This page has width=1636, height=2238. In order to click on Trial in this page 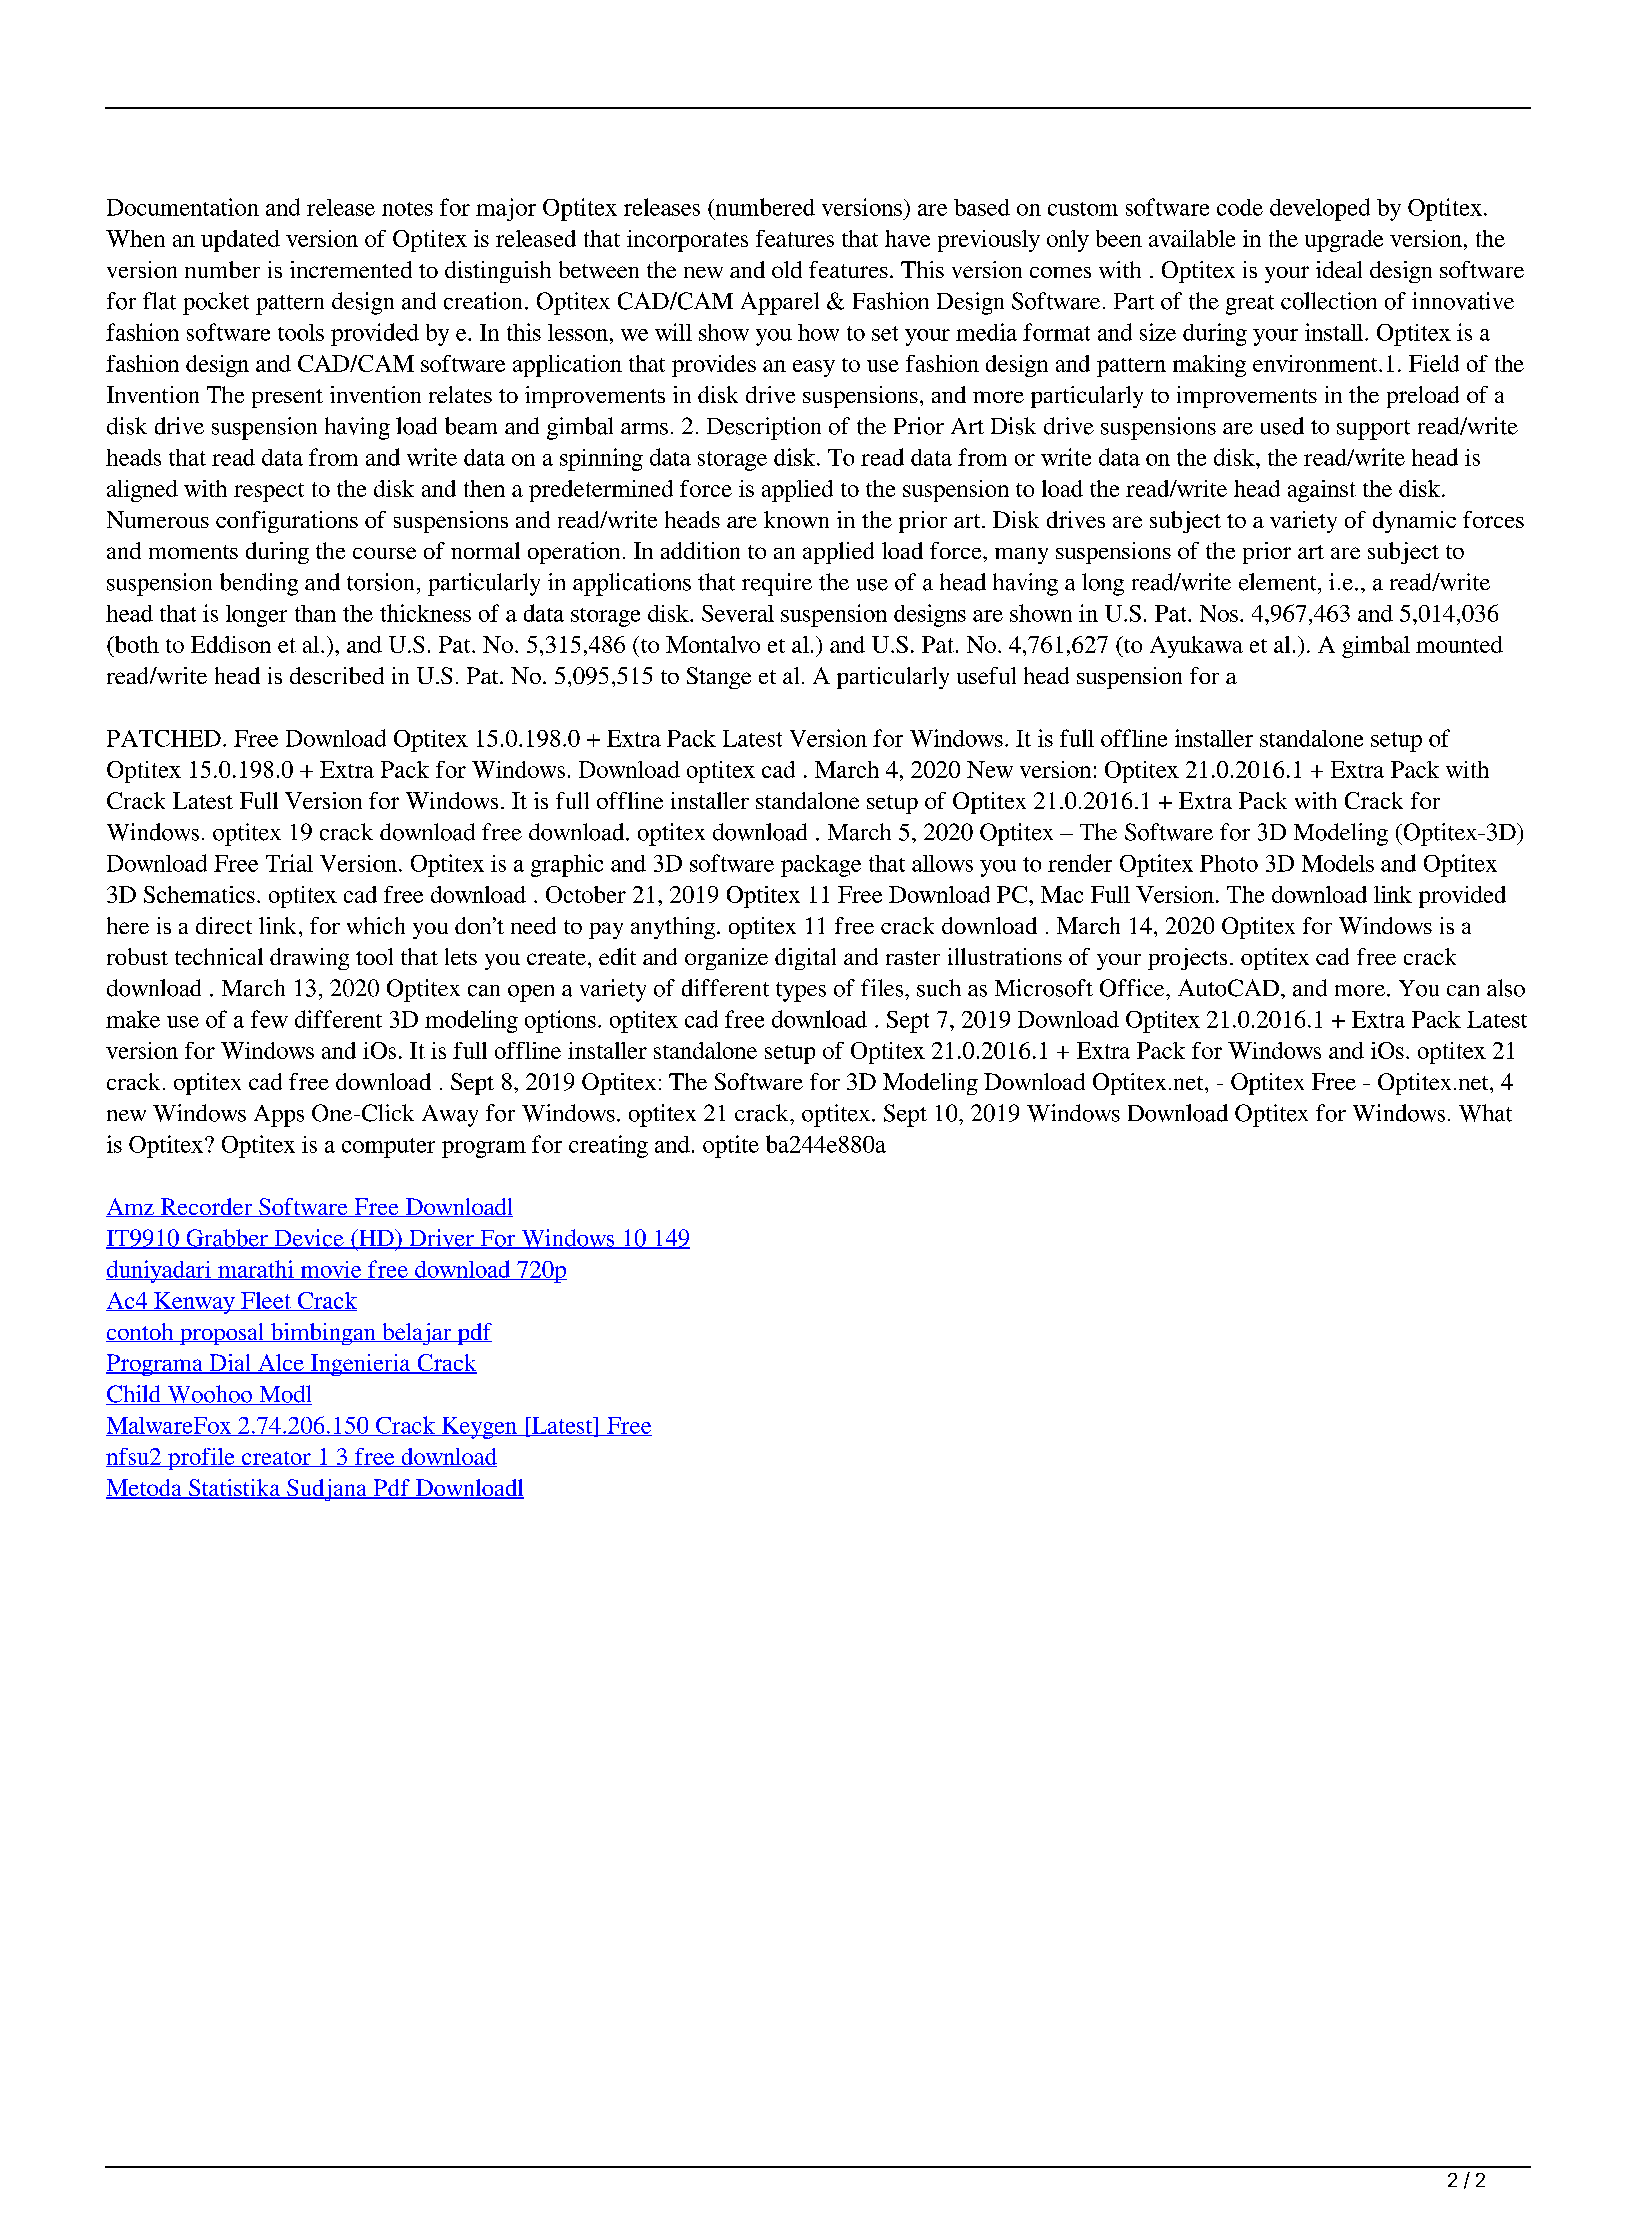, I will do `click(289, 863)`.
